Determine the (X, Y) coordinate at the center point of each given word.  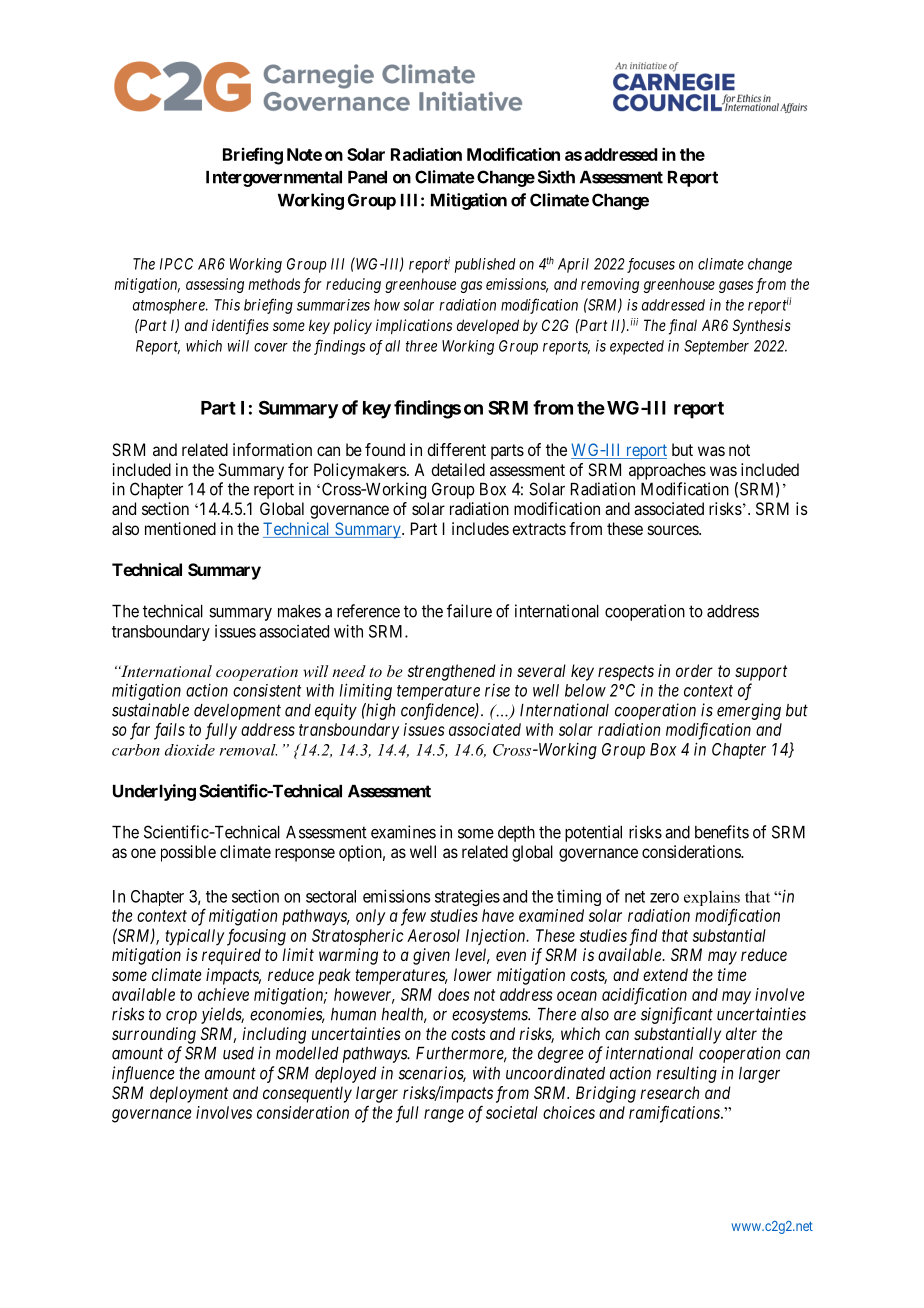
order (694, 670)
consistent (267, 690)
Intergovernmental (274, 179)
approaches (667, 471)
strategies (467, 897)
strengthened (452, 672)
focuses (651, 265)
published (485, 265)
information (272, 449)
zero (664, 898)
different (456, 449)
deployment (189, 1094)
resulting (686, 1074)
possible (188, 853)
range (444, 1116)
